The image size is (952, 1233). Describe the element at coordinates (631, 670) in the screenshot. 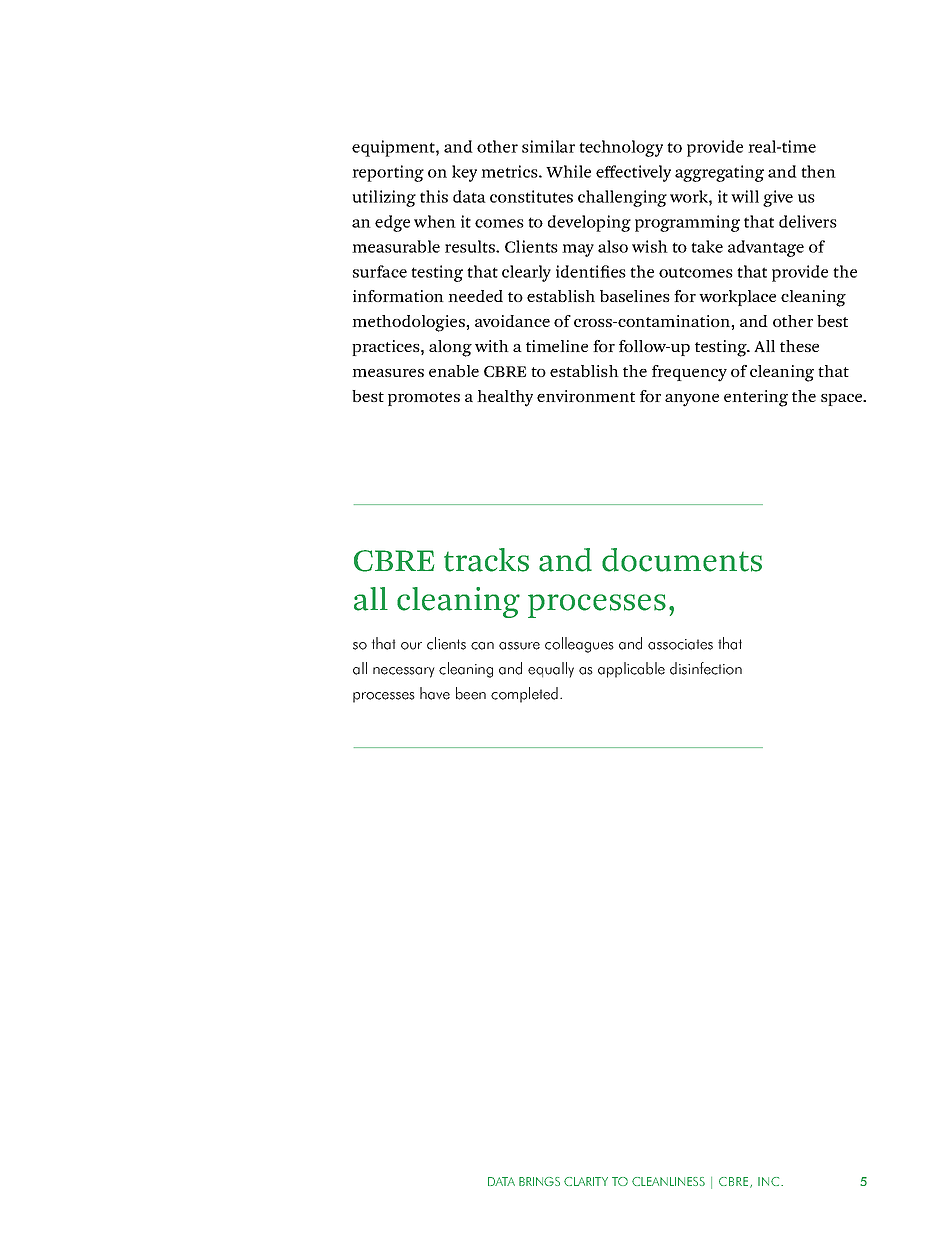

I see `applicable` at that location.
